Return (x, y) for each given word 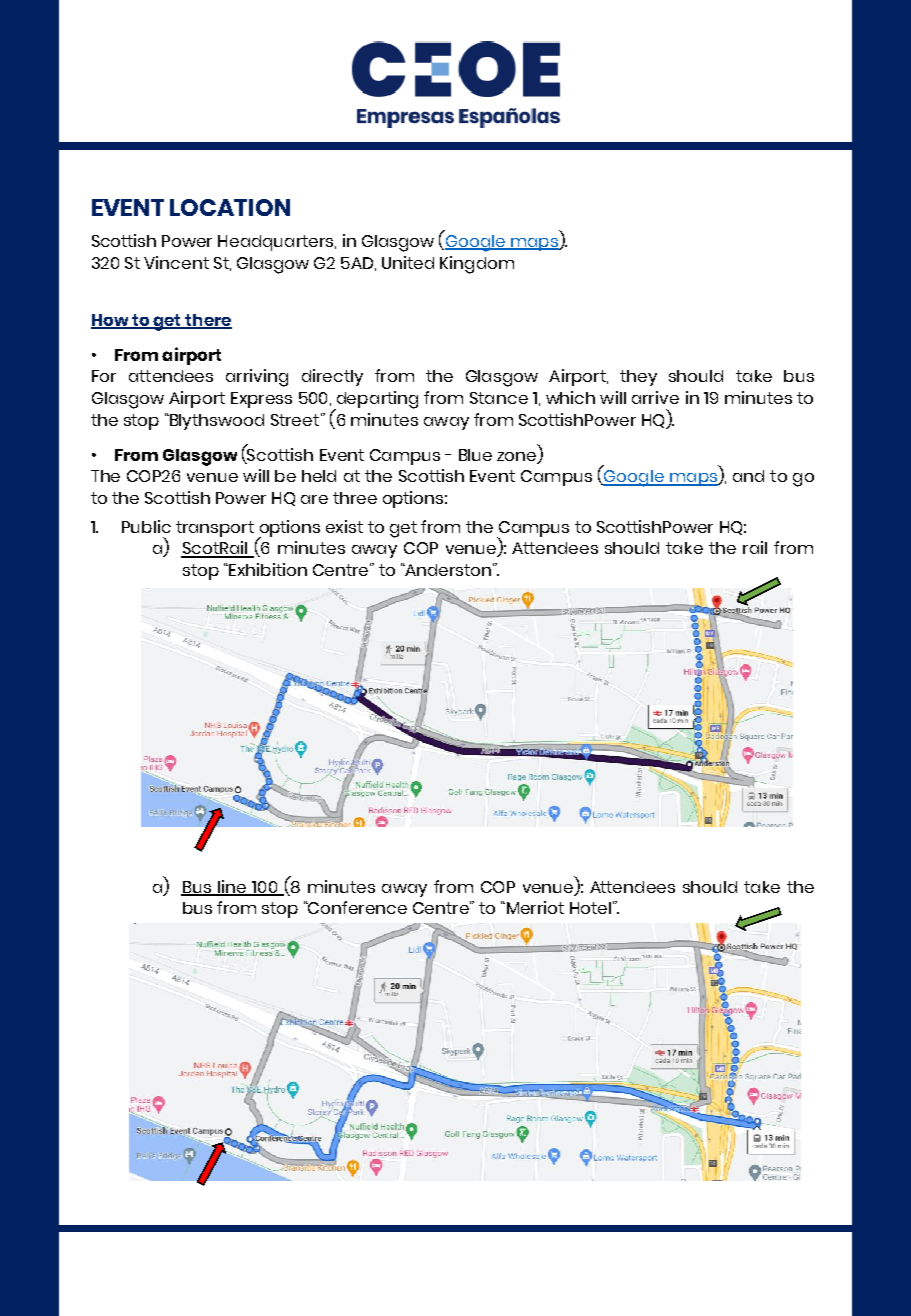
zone (518, 457)
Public (146, 526)
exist (344, 526)
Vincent (176, 262)
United (408, 262)
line (232, 887)
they (638, 378)
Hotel (590, 908)
